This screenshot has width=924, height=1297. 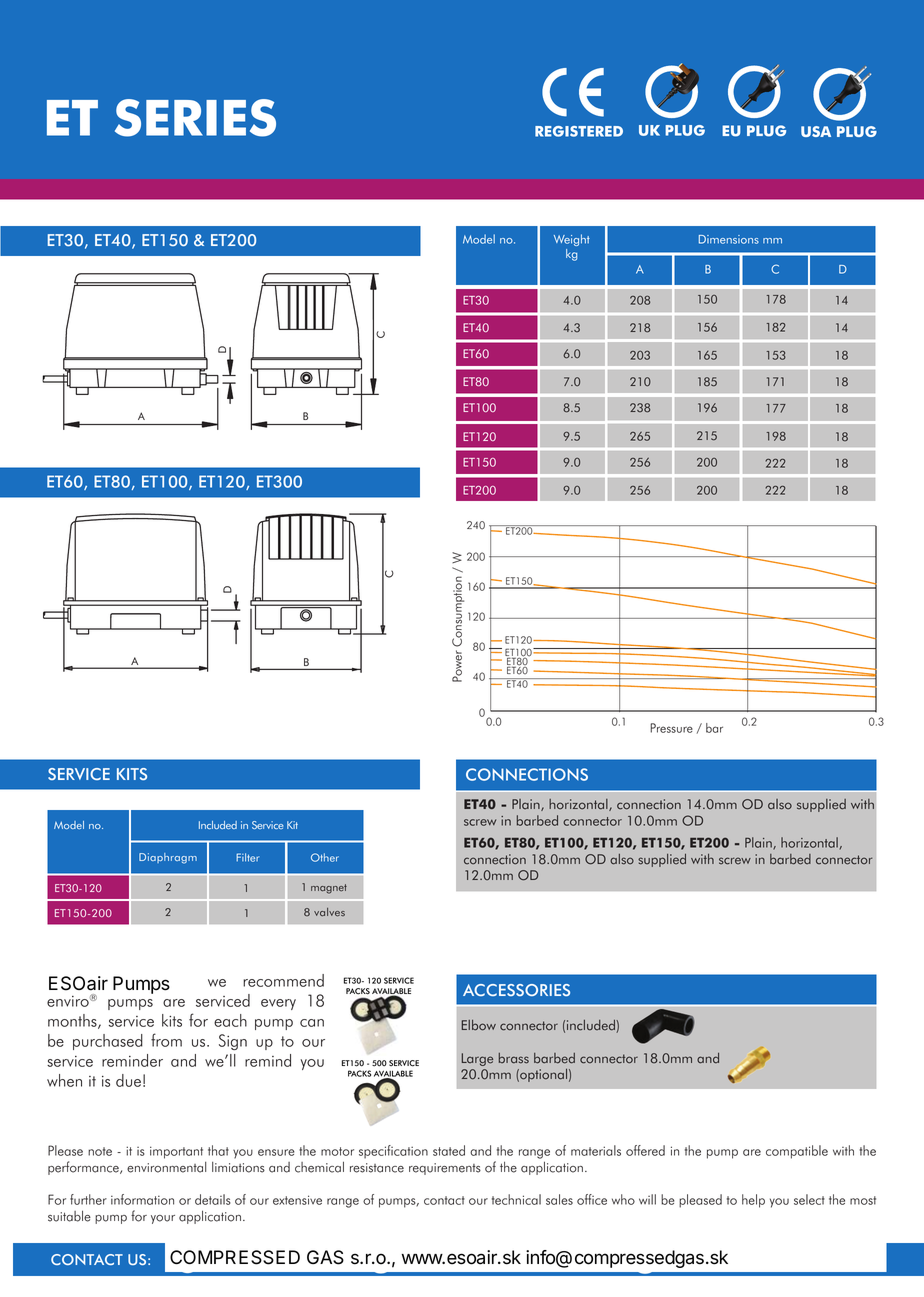 What do you see at coordinates (325, 857) in the screenshot?
I see `Other` at bounding box center [325, 857].
